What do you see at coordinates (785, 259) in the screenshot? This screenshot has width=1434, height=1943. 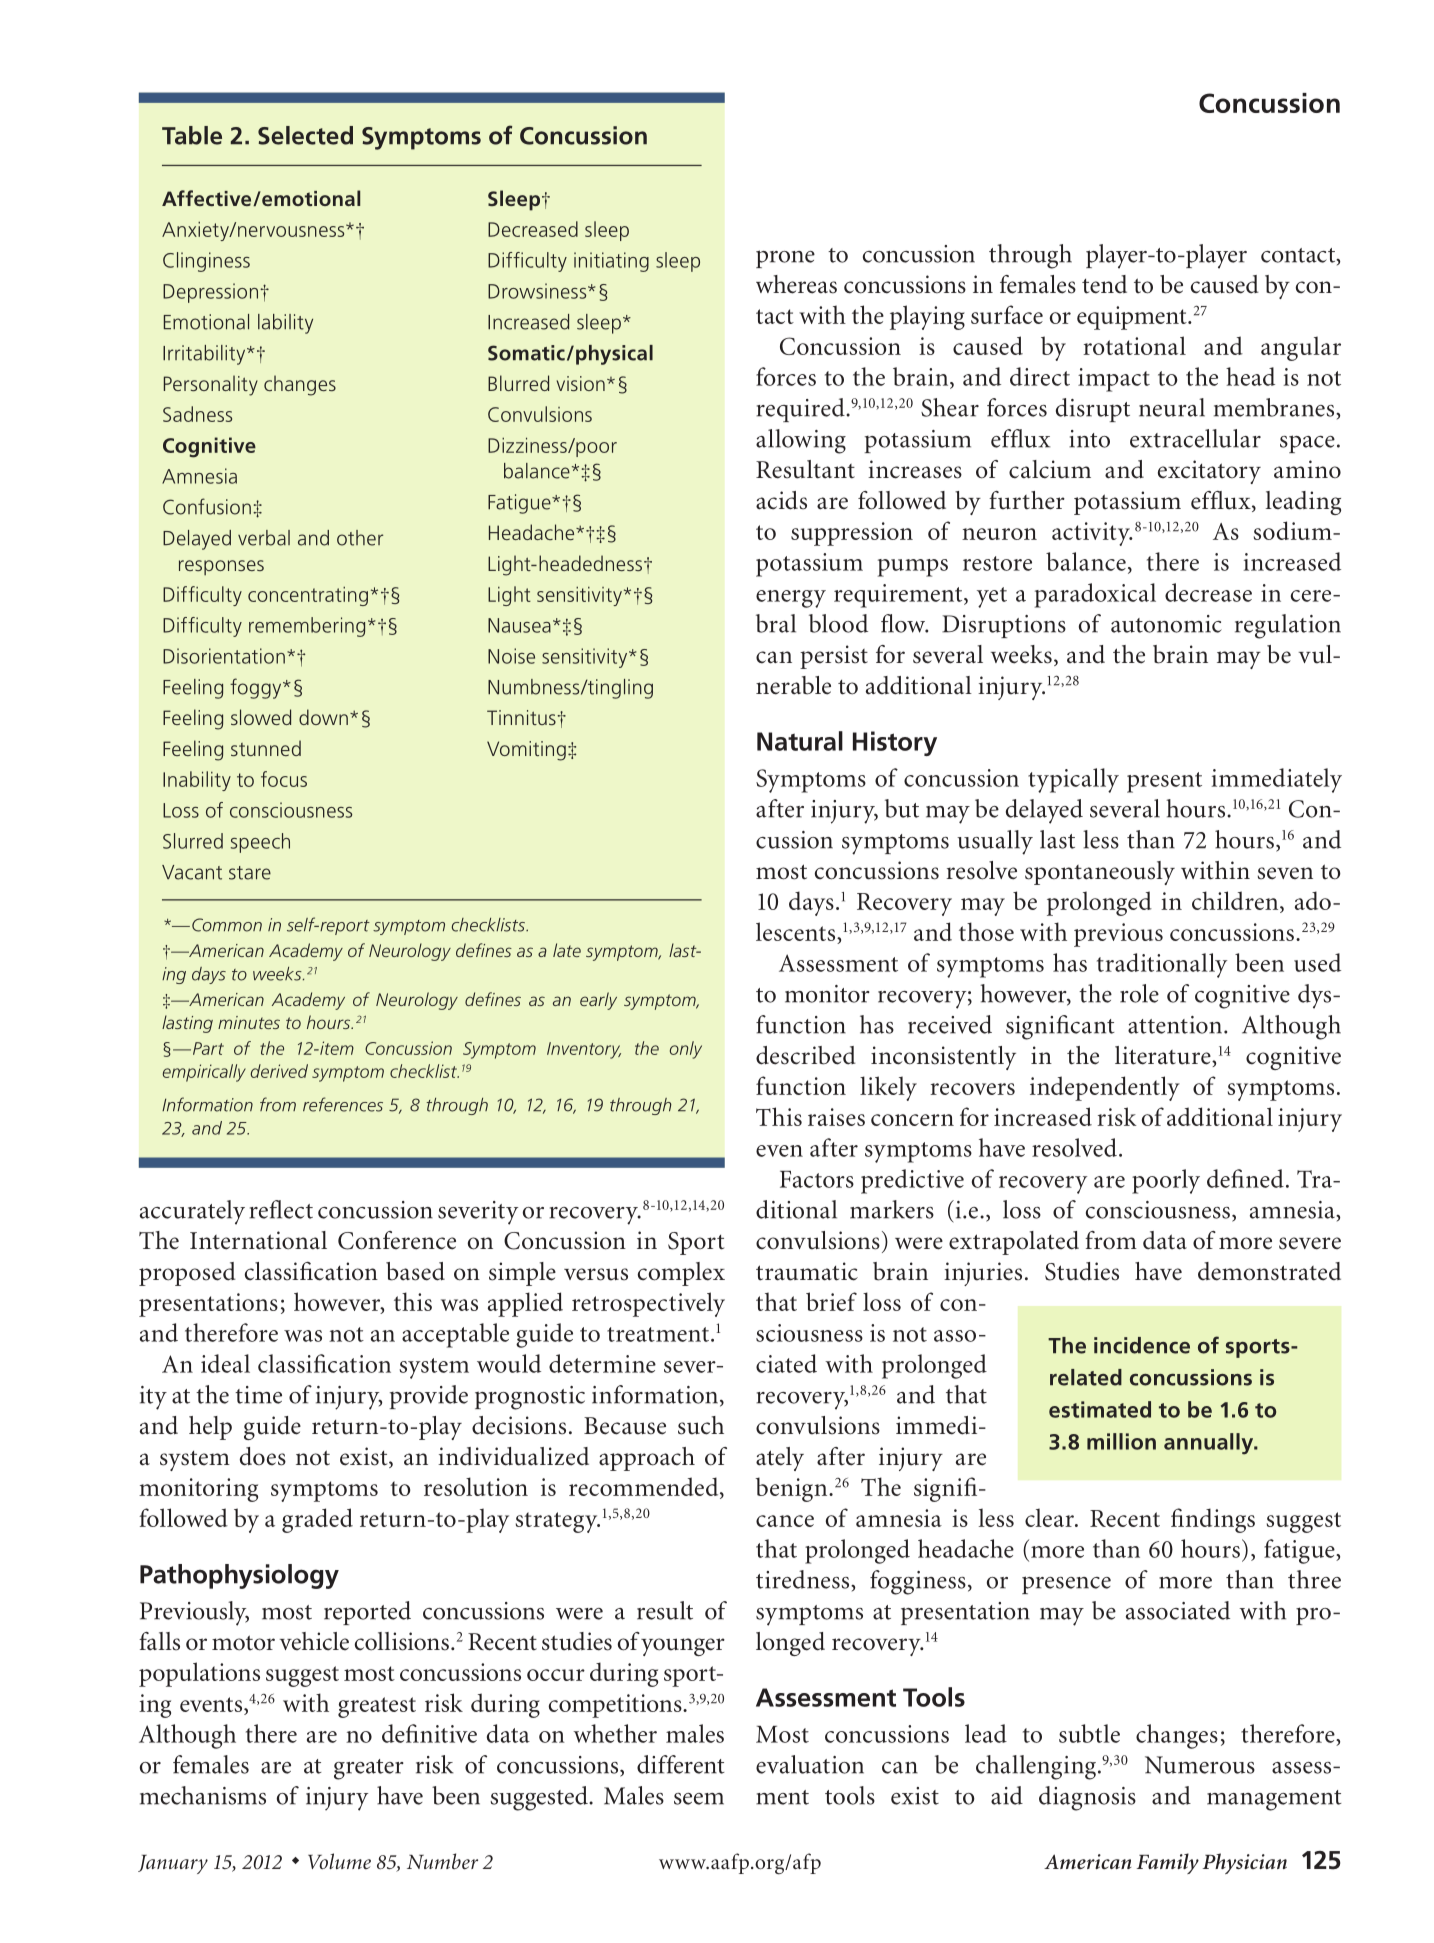 I see `prone` at bounding box center [785, 259].
